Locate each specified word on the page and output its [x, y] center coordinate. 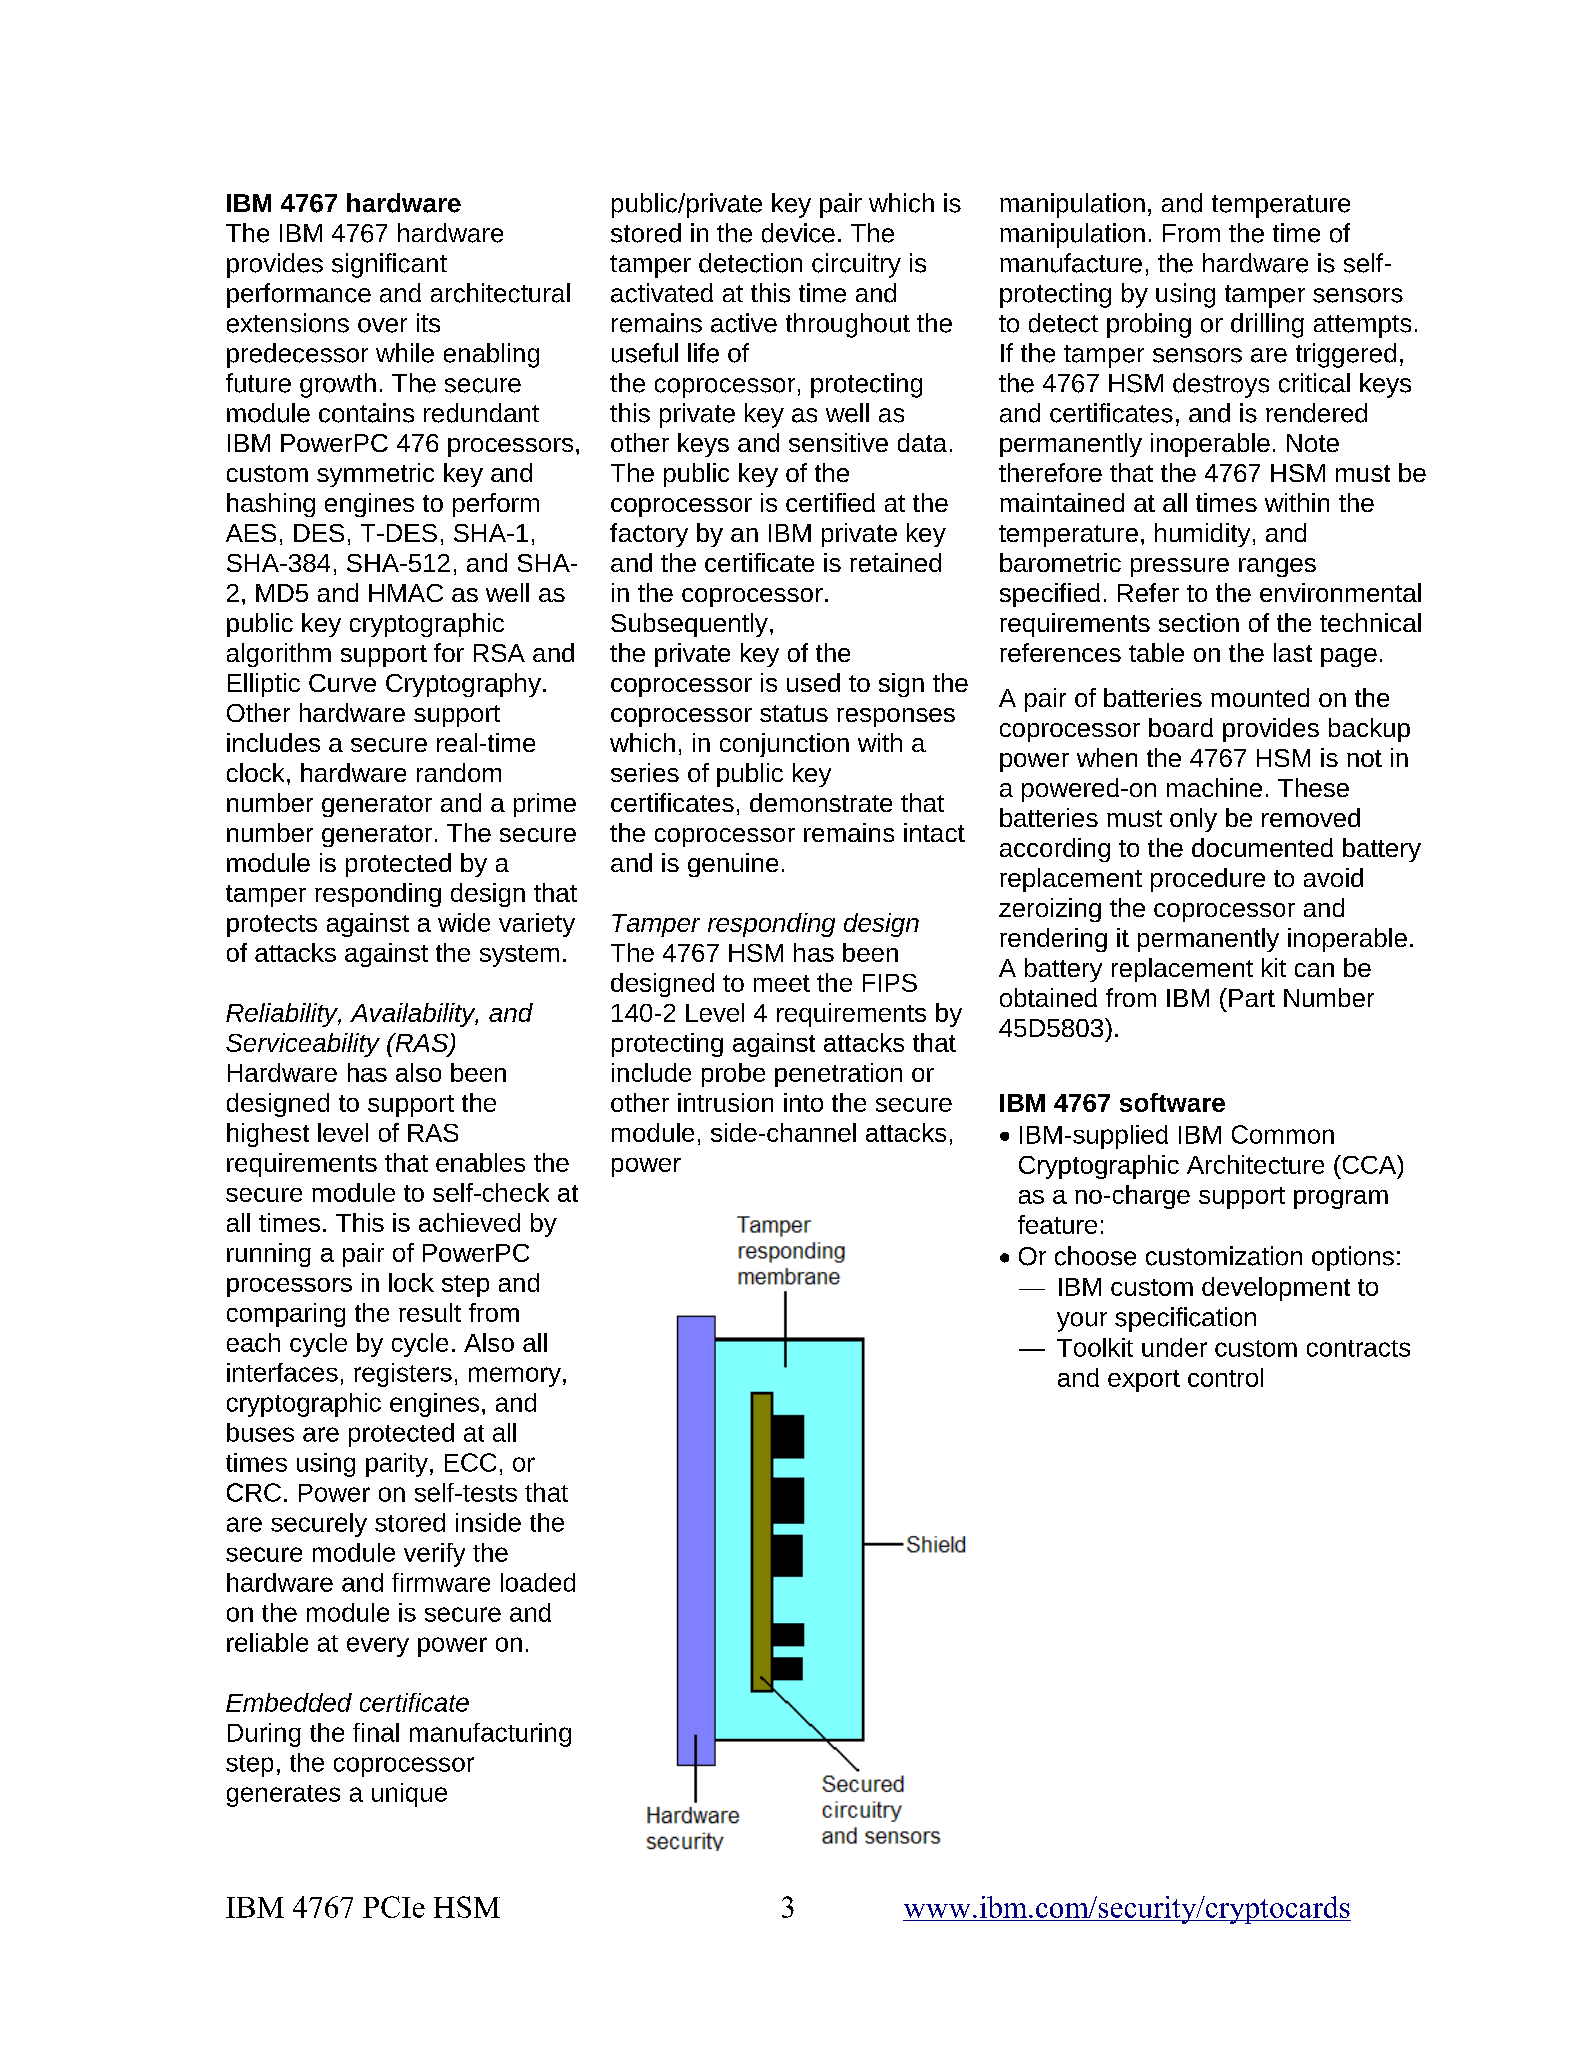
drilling [1267, 325]
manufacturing [490, 1735]
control [1225, 1377]
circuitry [856, 265]
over [382, 325]
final [376, 1732]
